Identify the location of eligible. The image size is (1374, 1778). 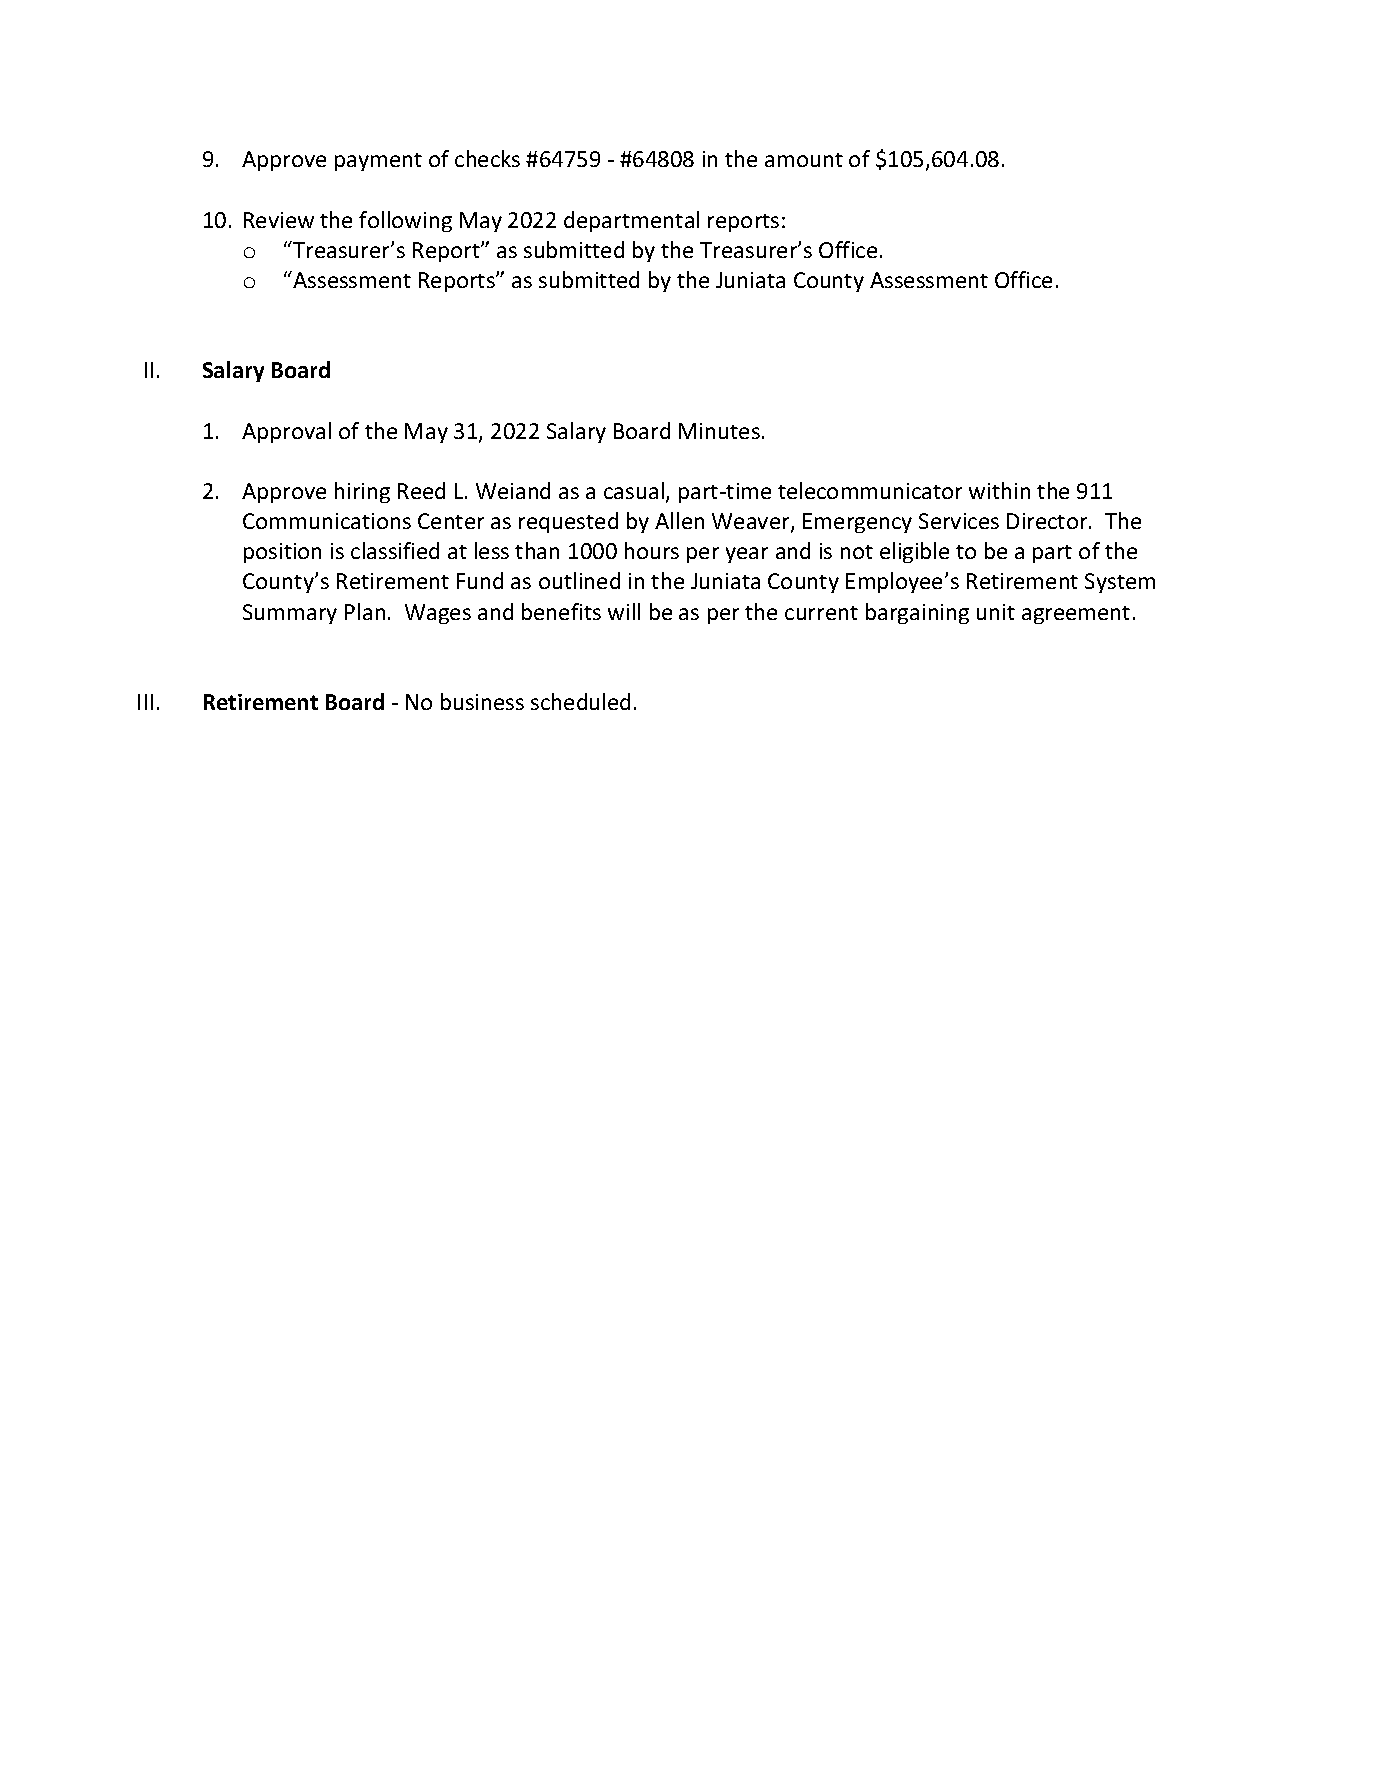
(914, 552).
